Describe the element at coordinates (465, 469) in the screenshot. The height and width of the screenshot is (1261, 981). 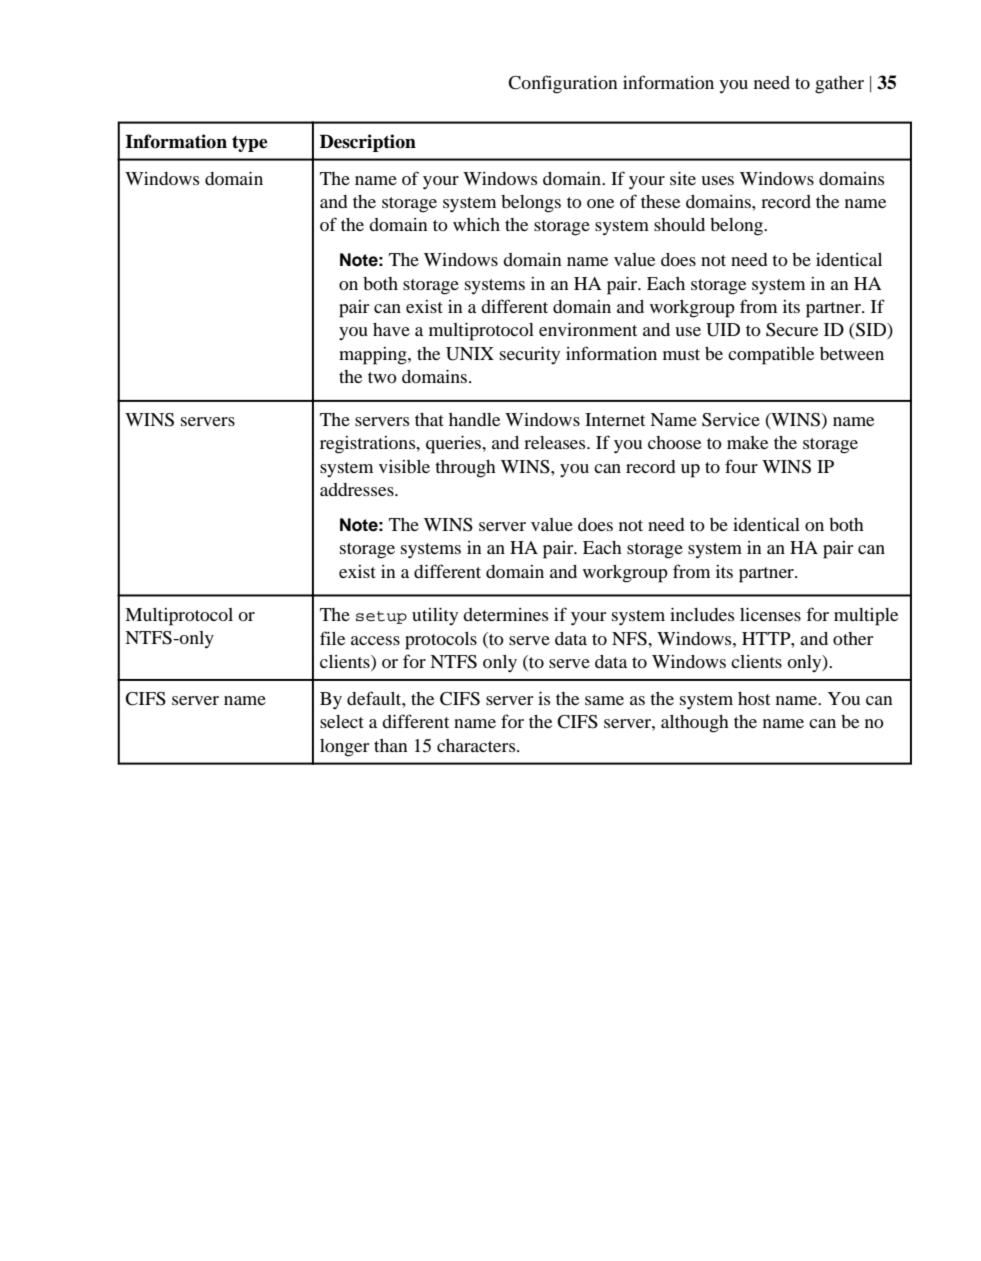
I see `through` at that location.
